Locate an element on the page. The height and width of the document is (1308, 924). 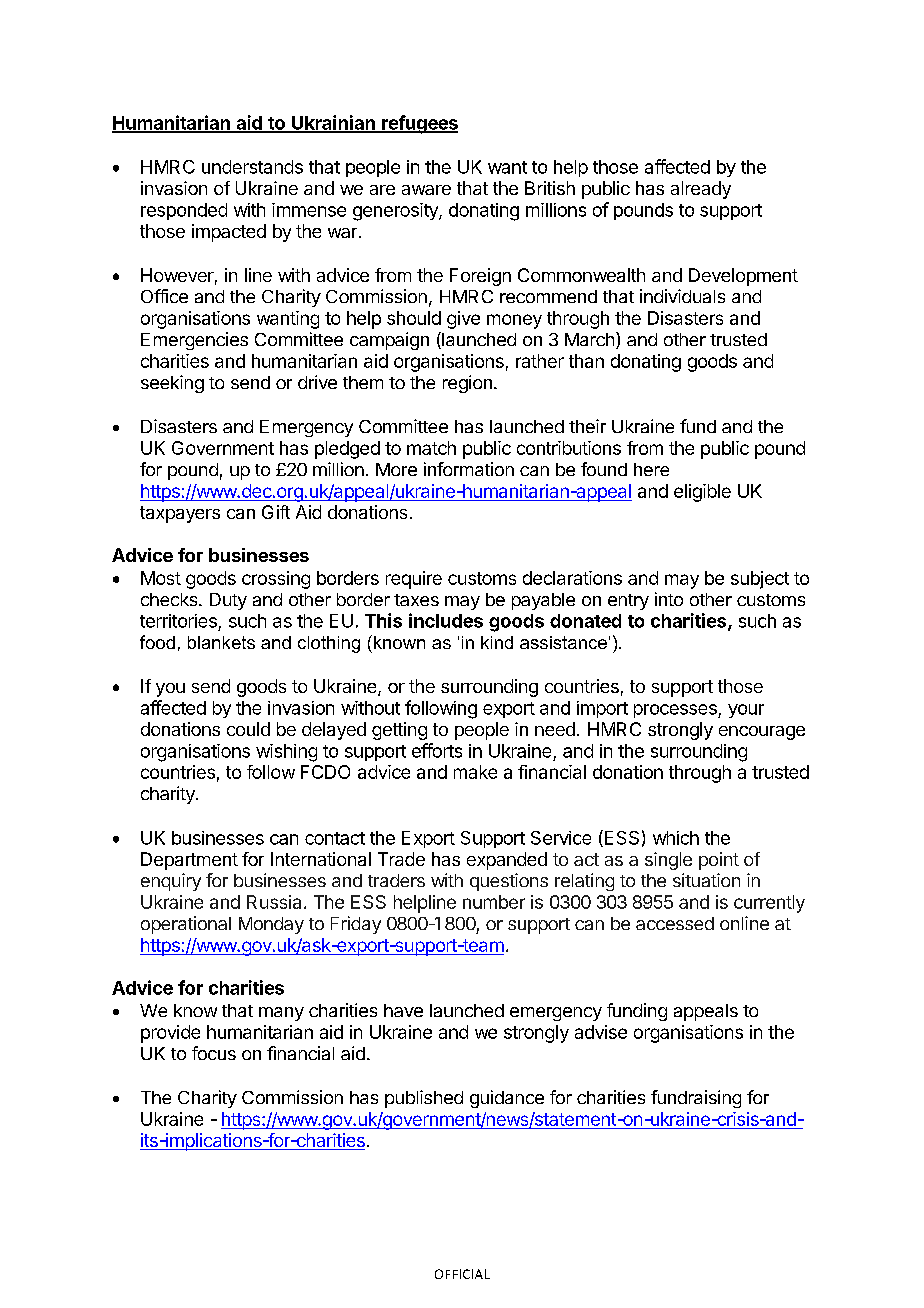
already is located at coordinates (701, 190).
